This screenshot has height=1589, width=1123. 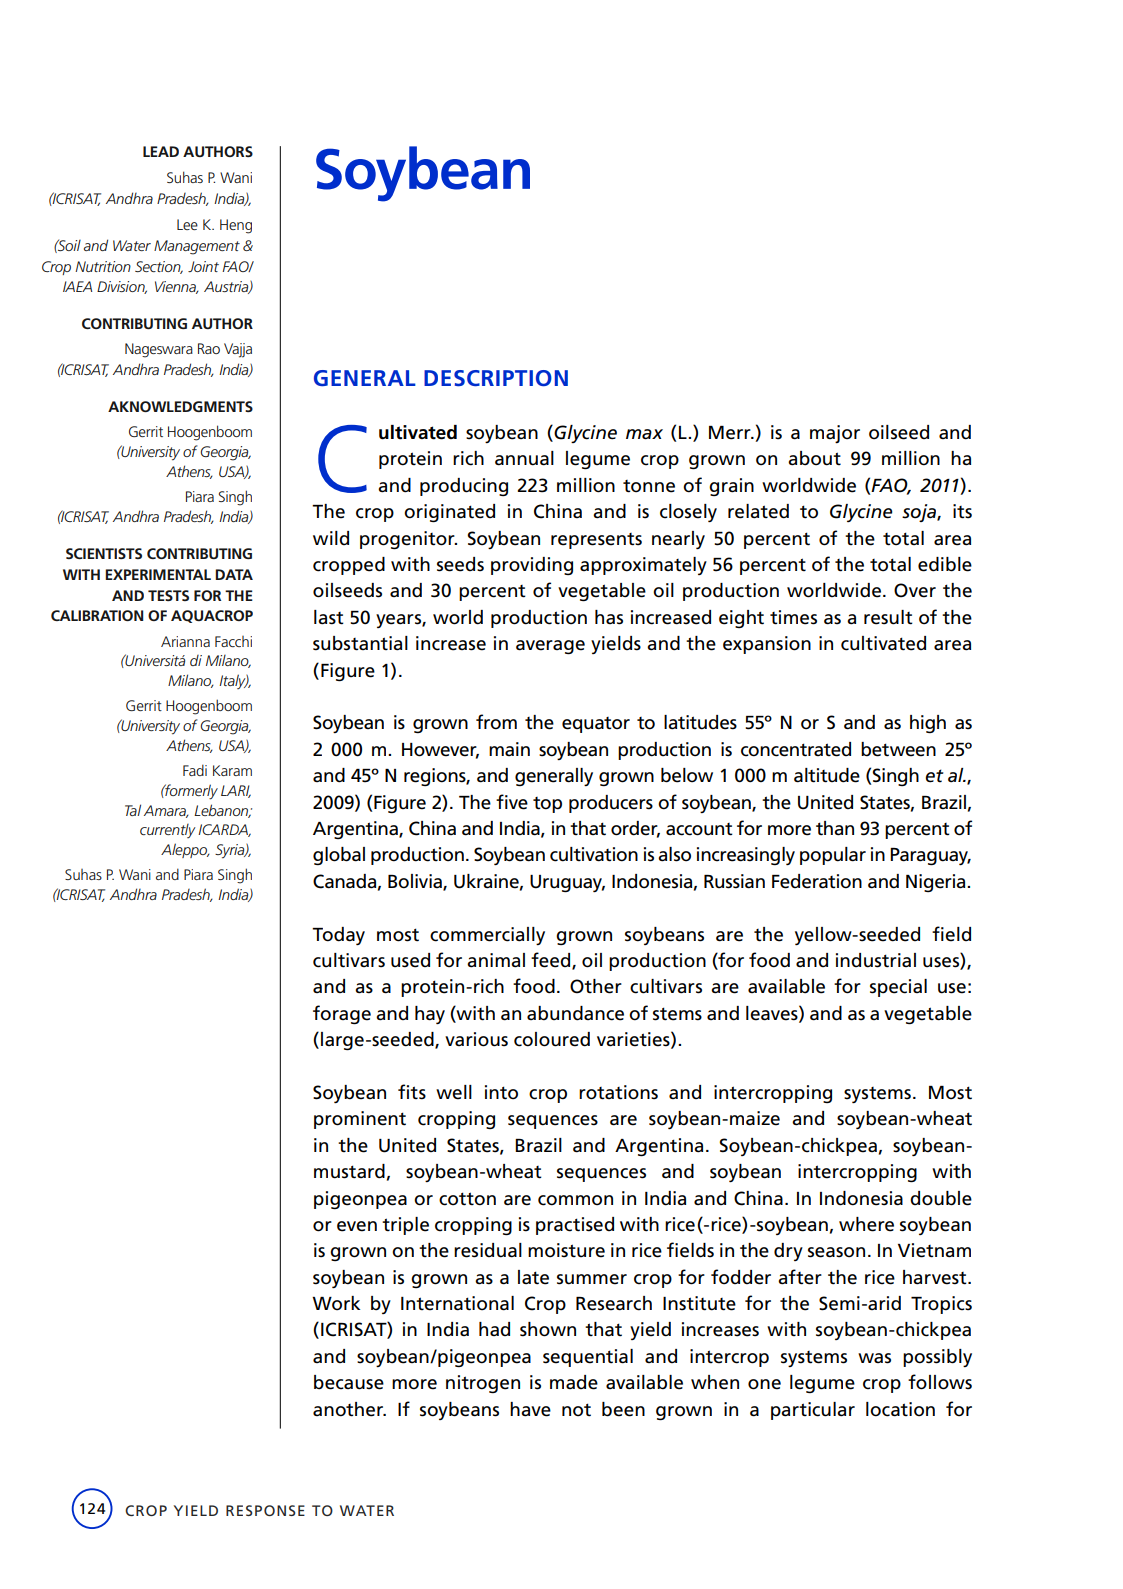 I want to click on Lee, so click(x=187, y=224).
